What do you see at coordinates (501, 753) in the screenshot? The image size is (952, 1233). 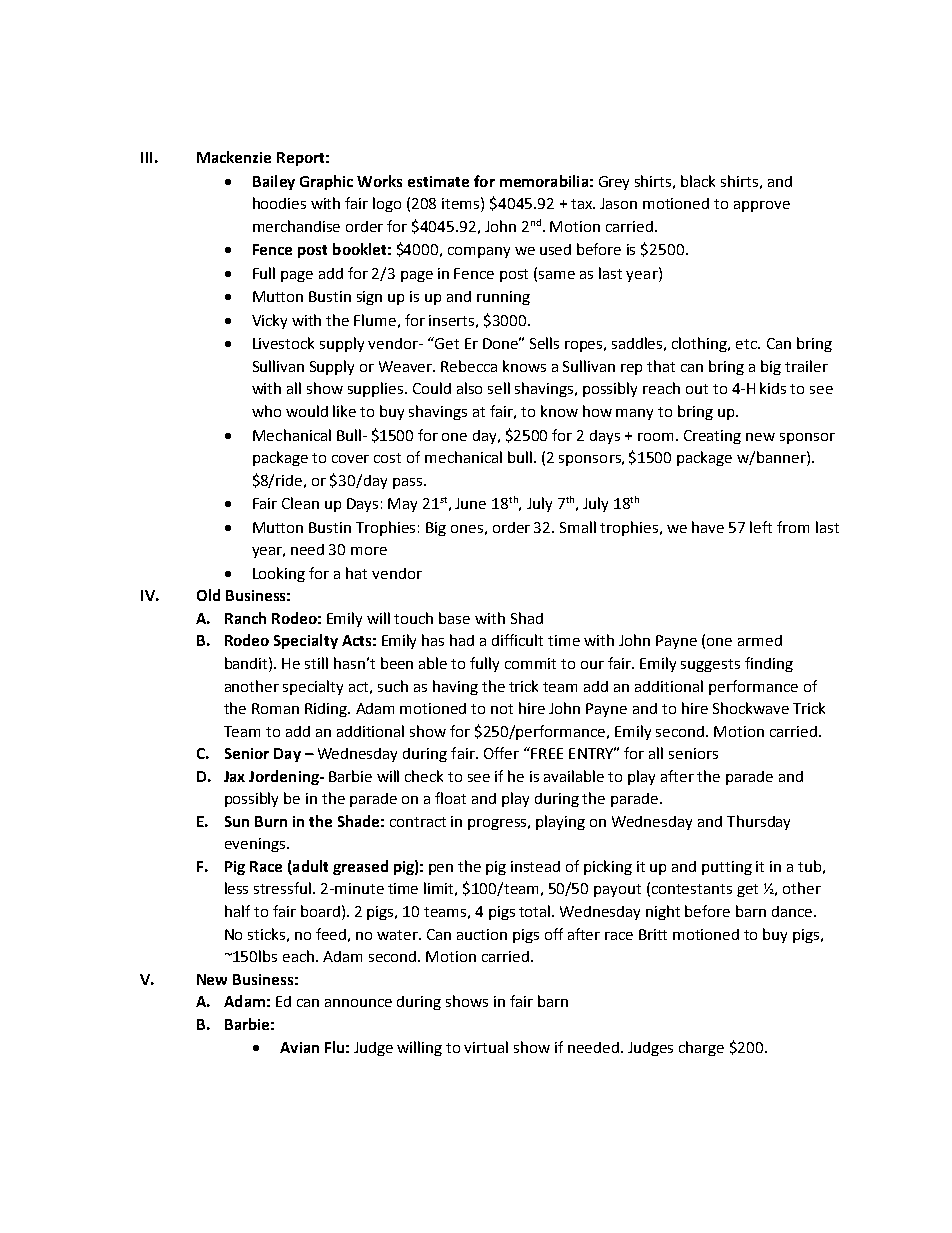 I see `Offer` at bounding box center [501, 753].
